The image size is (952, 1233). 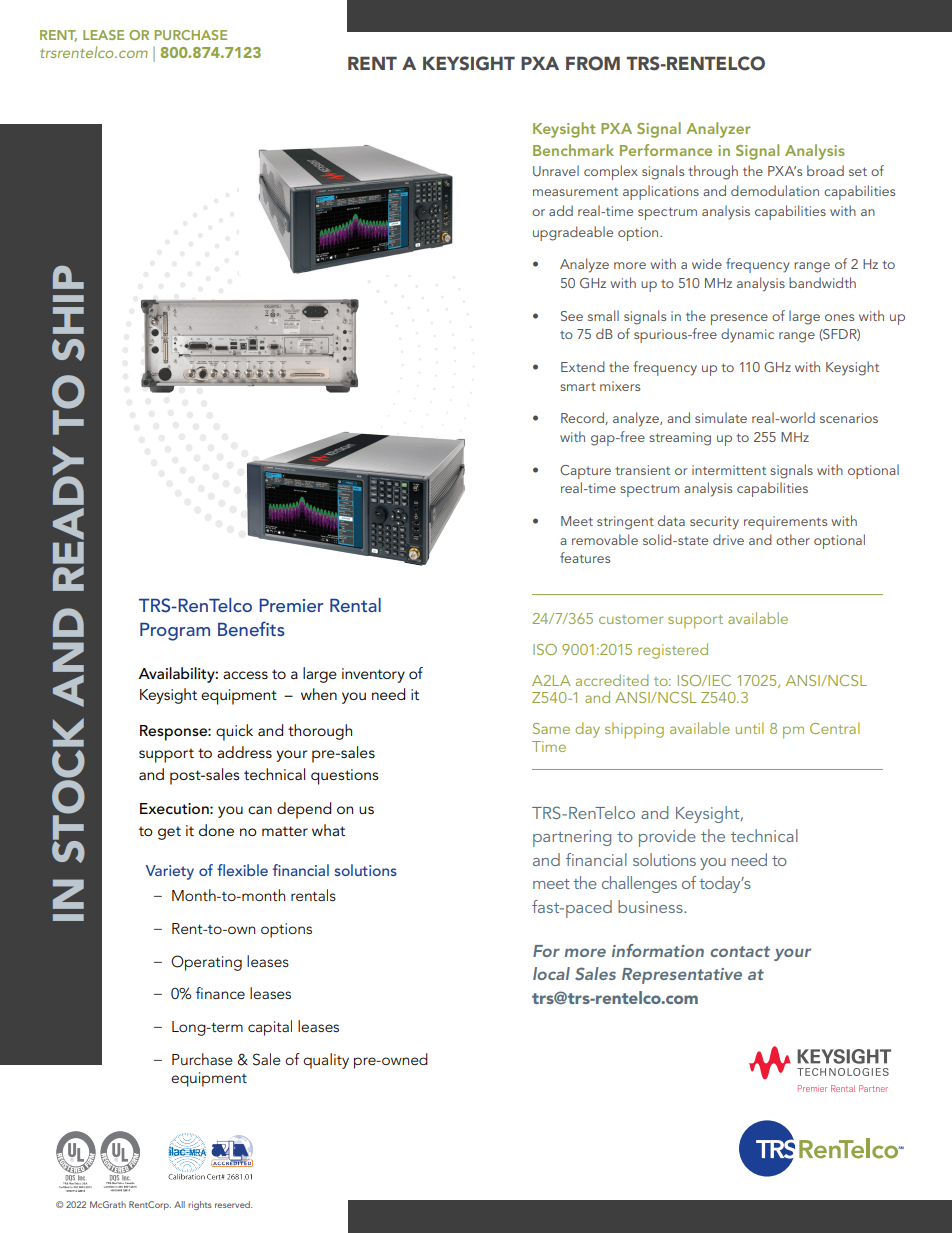 What do you see at coordinates (612, 680) in the image?
I see `accredited` at bounding box center [612, 680].
